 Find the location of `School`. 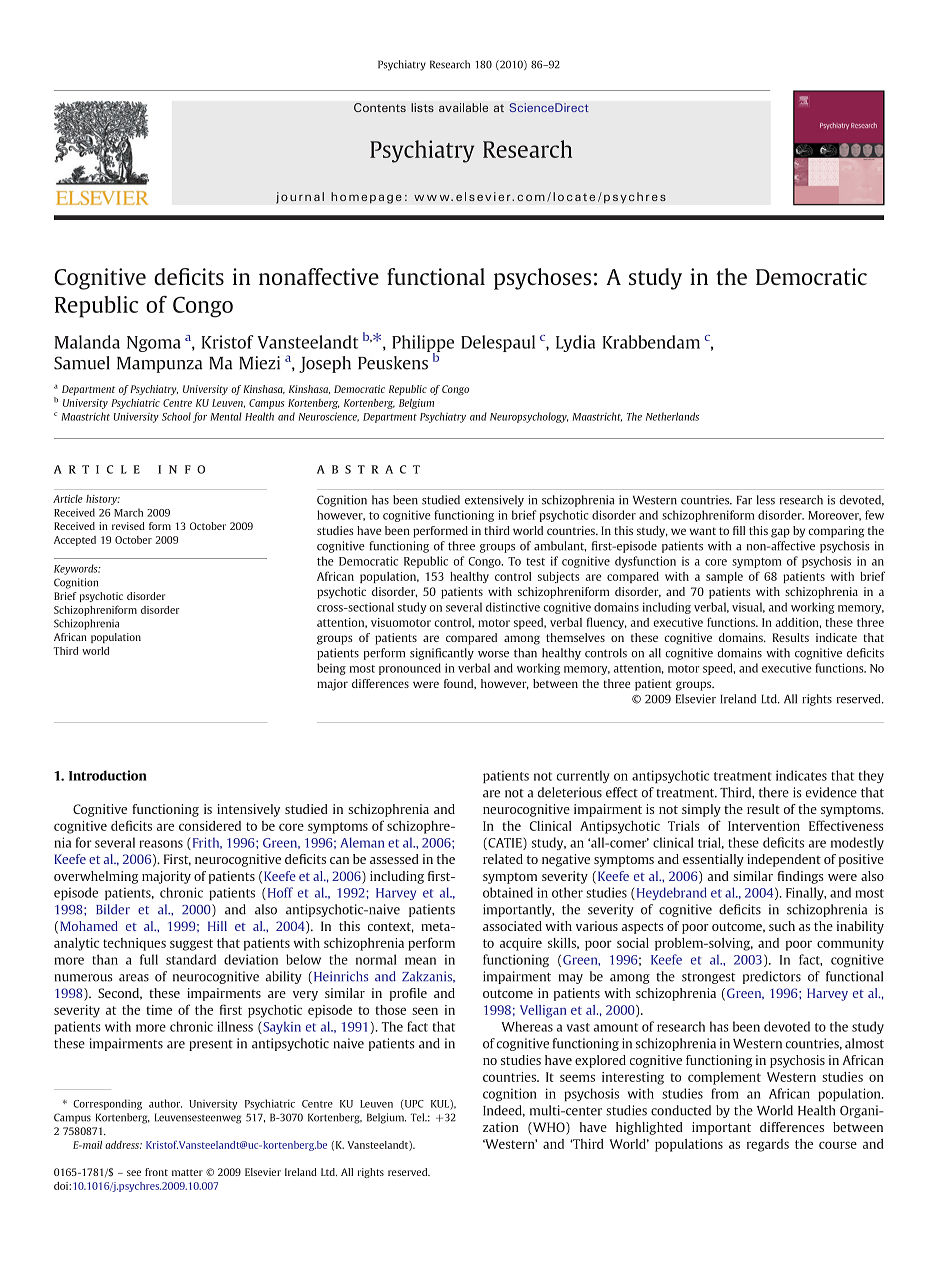

School is located at coordinates (176, 416).
